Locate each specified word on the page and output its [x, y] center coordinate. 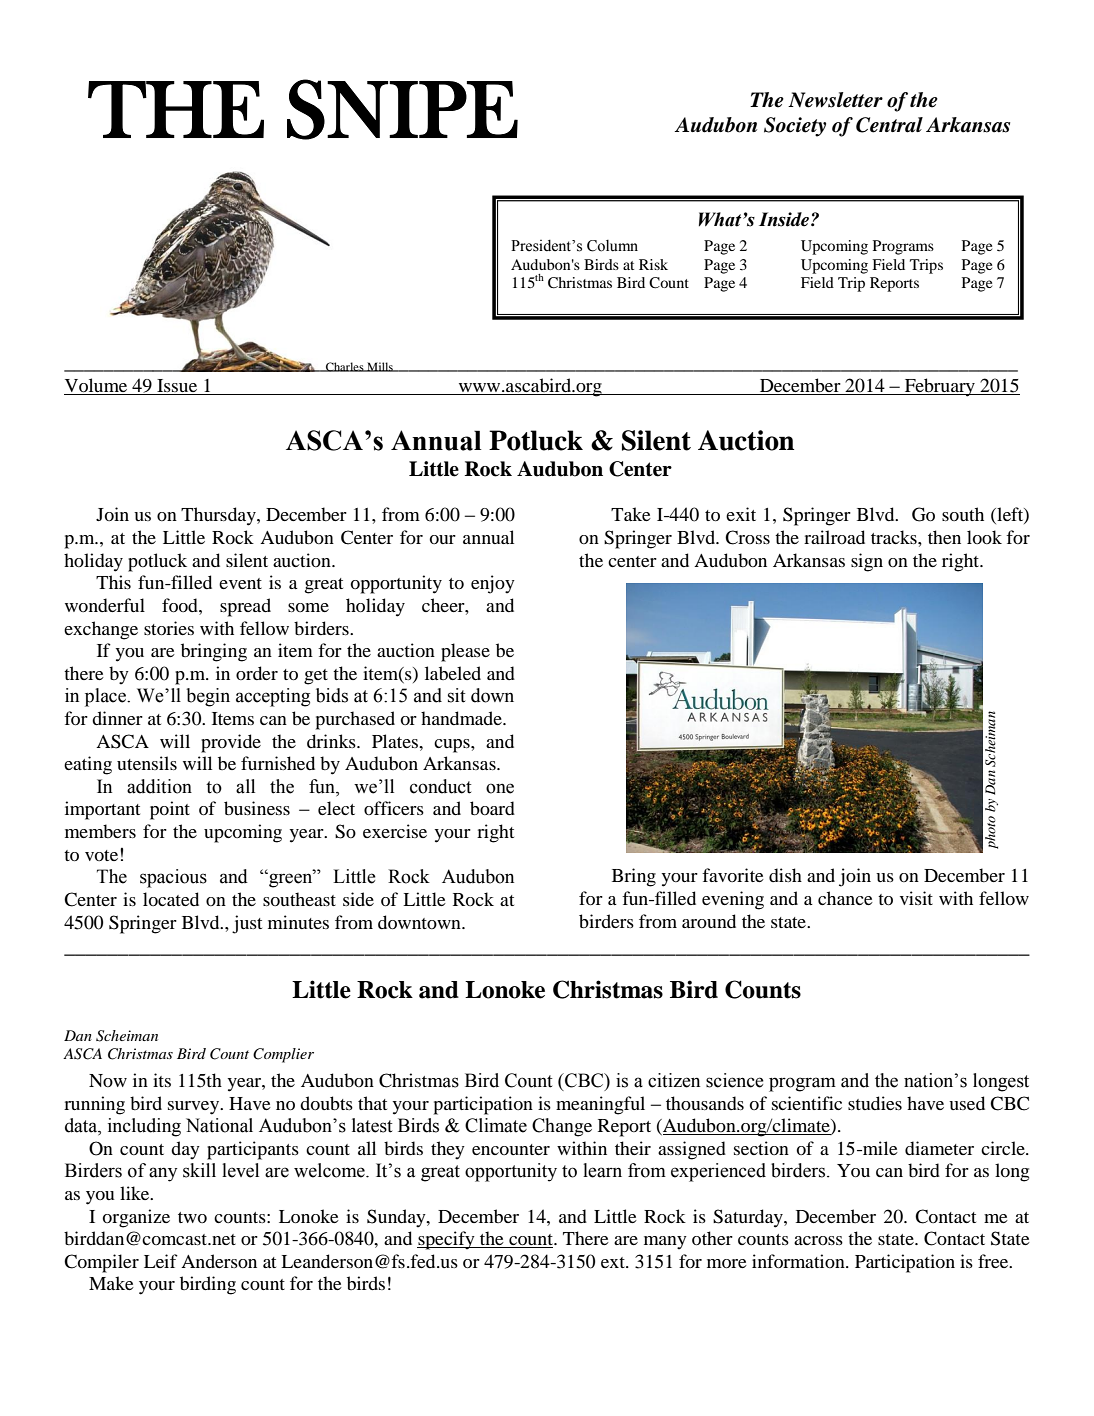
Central [889, 125]
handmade [462, 718]
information [799, 1261]
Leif [161, 1261]
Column [612, 246]
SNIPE [402, 109]
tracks [895, 537]
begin [208, 697]
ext [614, 1262]
